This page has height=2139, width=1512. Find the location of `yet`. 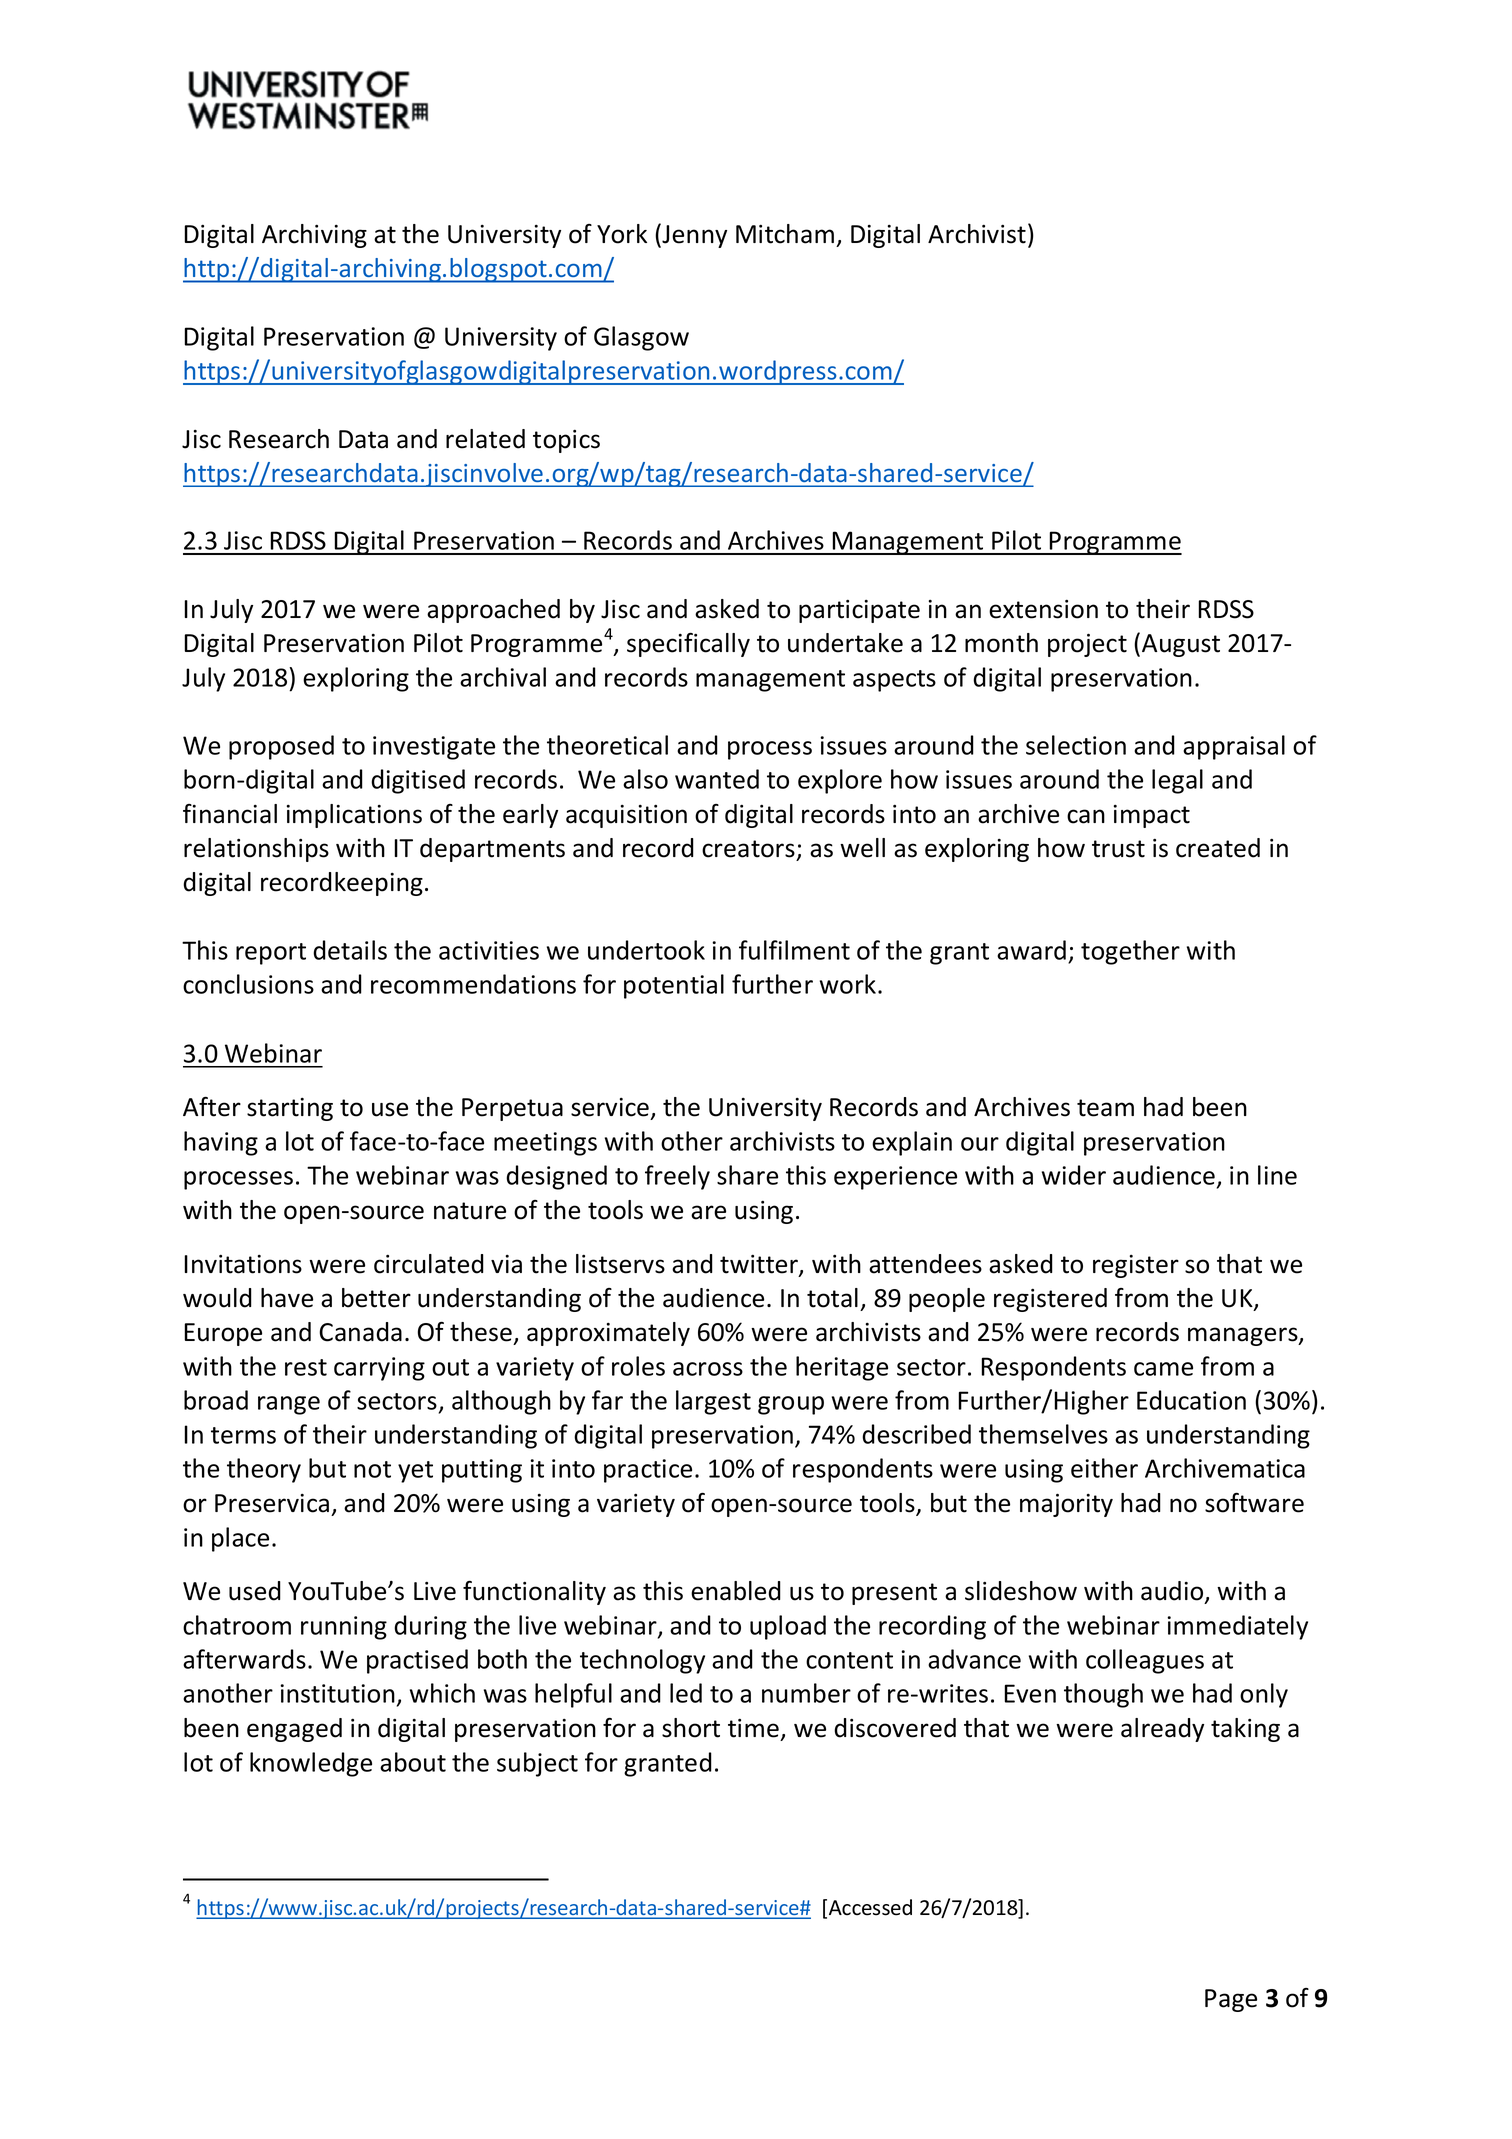

yet is located at coordinates (415, 1472).
